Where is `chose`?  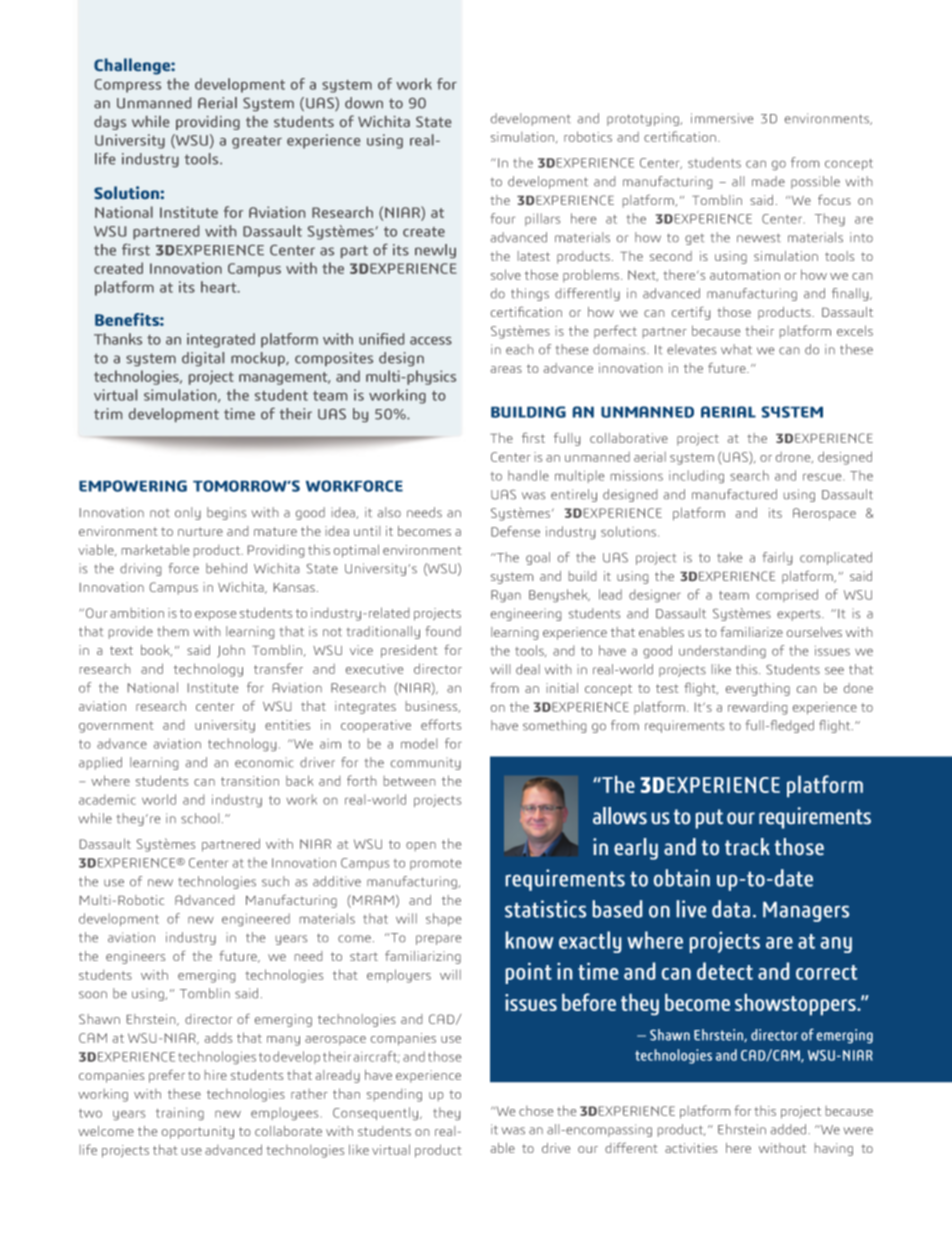
chose is located at coordinates (536, 1111).
